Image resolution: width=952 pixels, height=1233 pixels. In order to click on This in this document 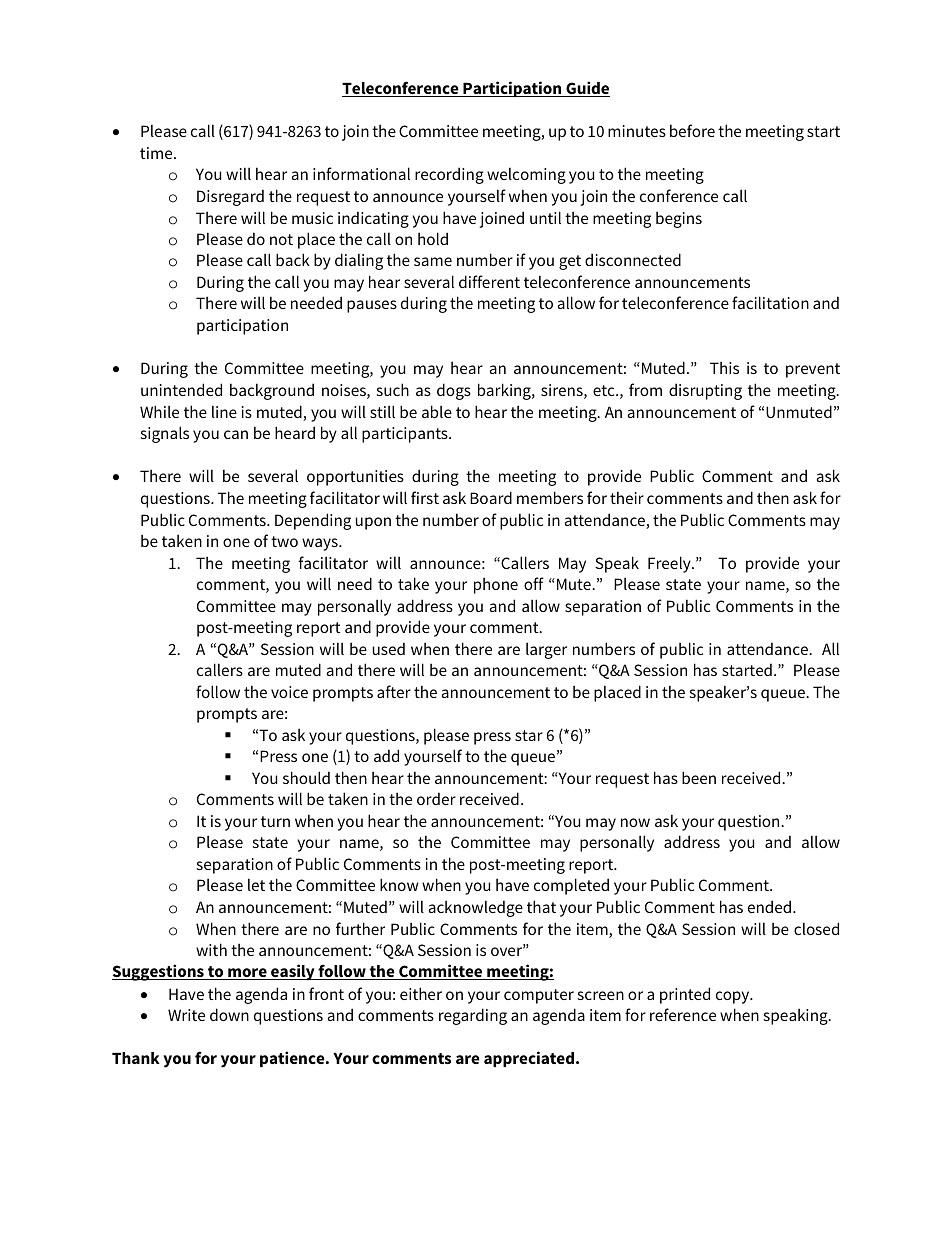, I will do `click(724, 367)`.
